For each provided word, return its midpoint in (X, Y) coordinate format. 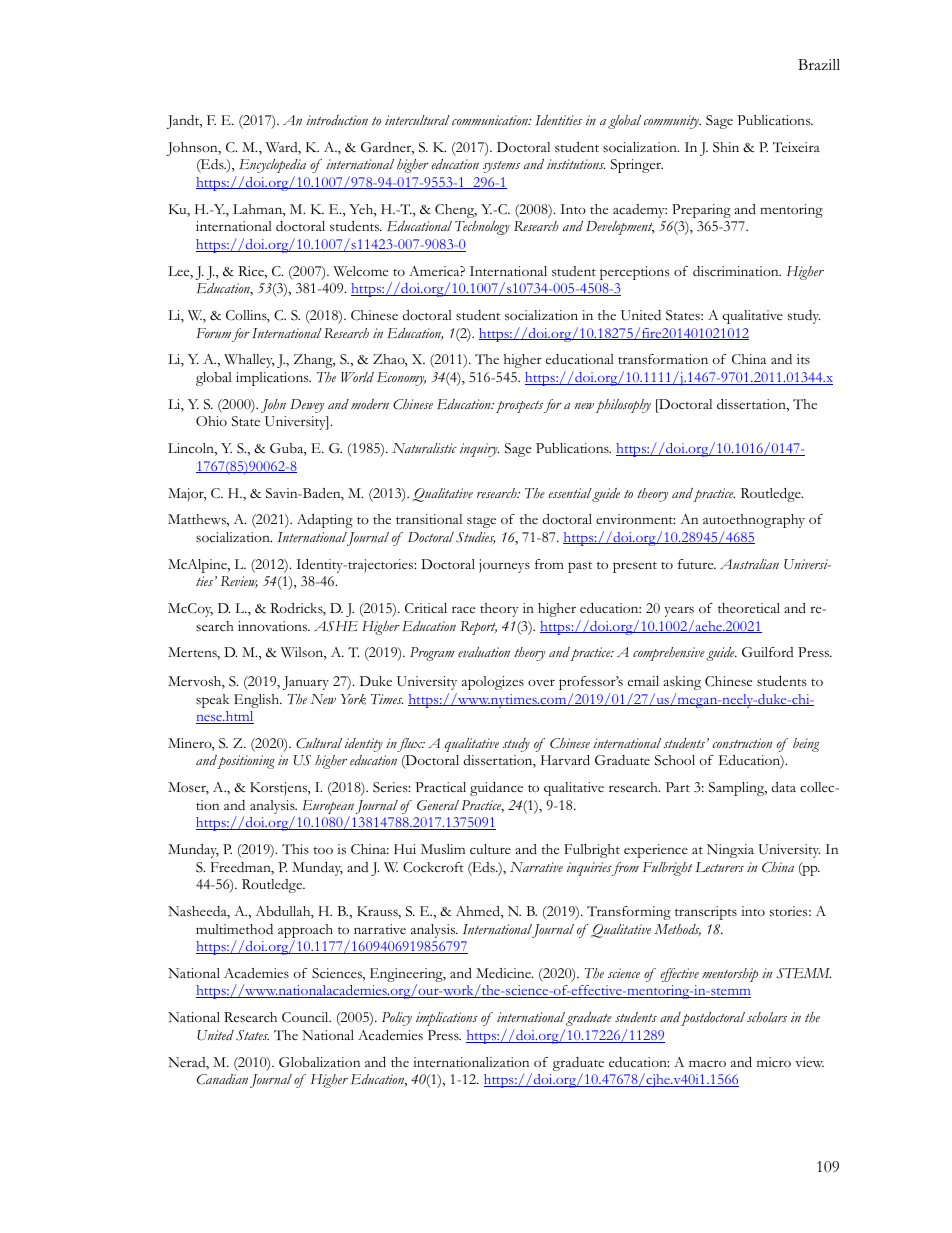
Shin (726, 147)
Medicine (504, 973)
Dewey (307, 406)
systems (501, 167)
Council (306, 1017)
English (258, 701)
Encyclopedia (273, 166)
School (675, 760)
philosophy (623, 406)
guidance (496, 789)
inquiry (479, 450)
